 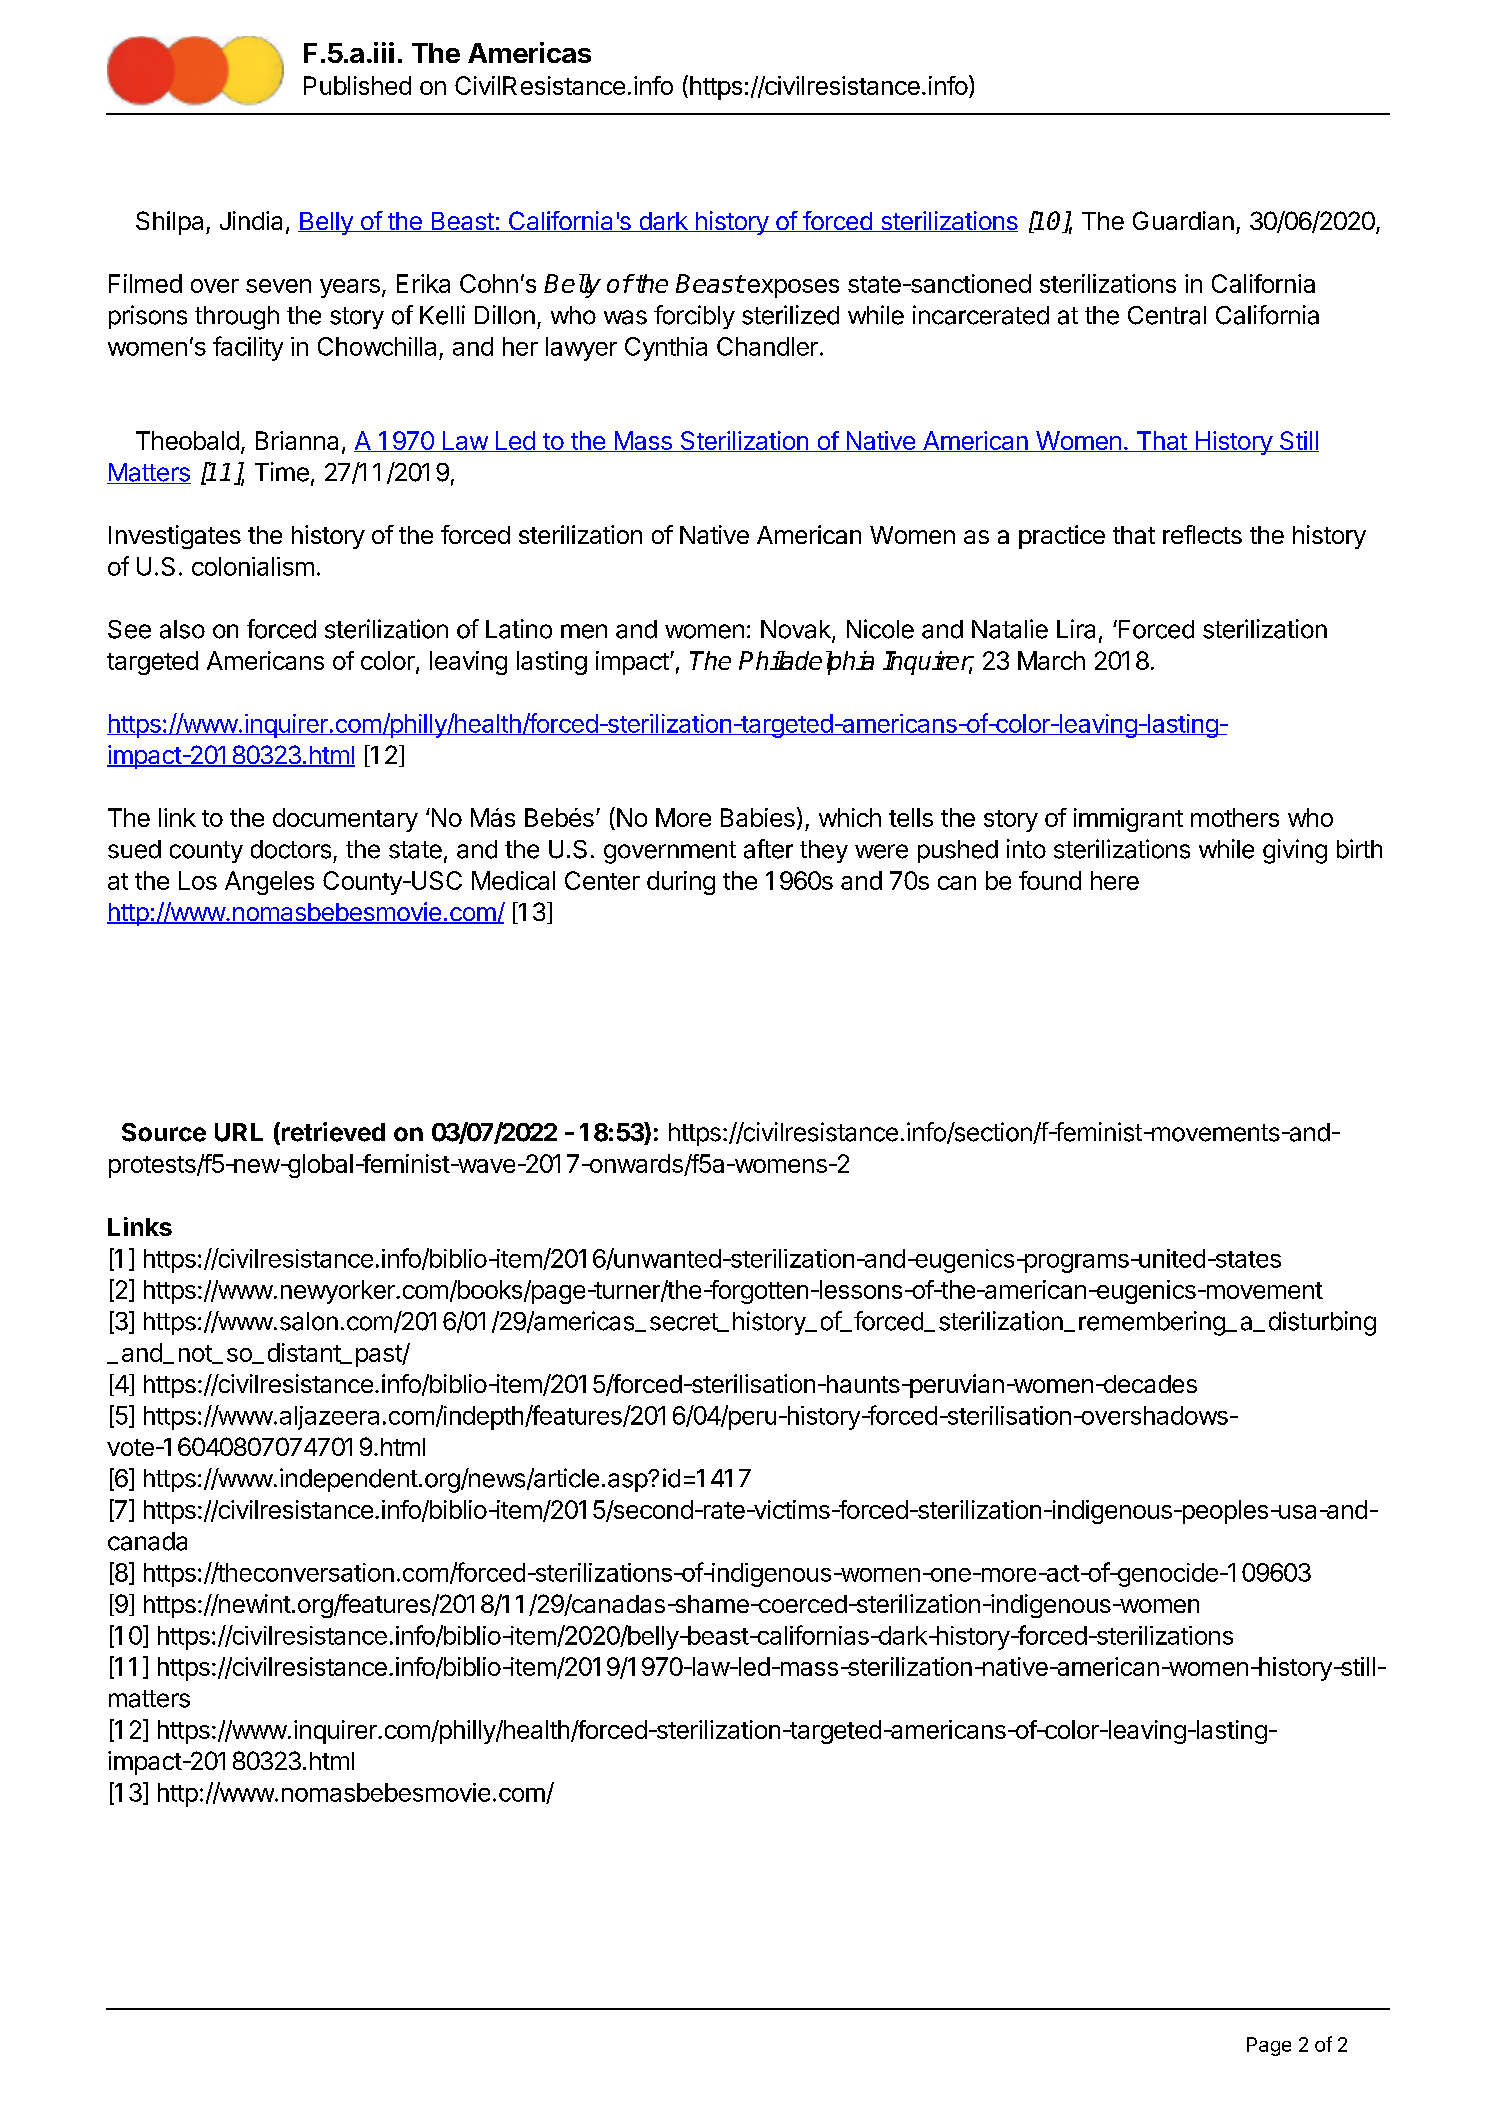 I want to click on Central, so click(x=1167, y=315).
